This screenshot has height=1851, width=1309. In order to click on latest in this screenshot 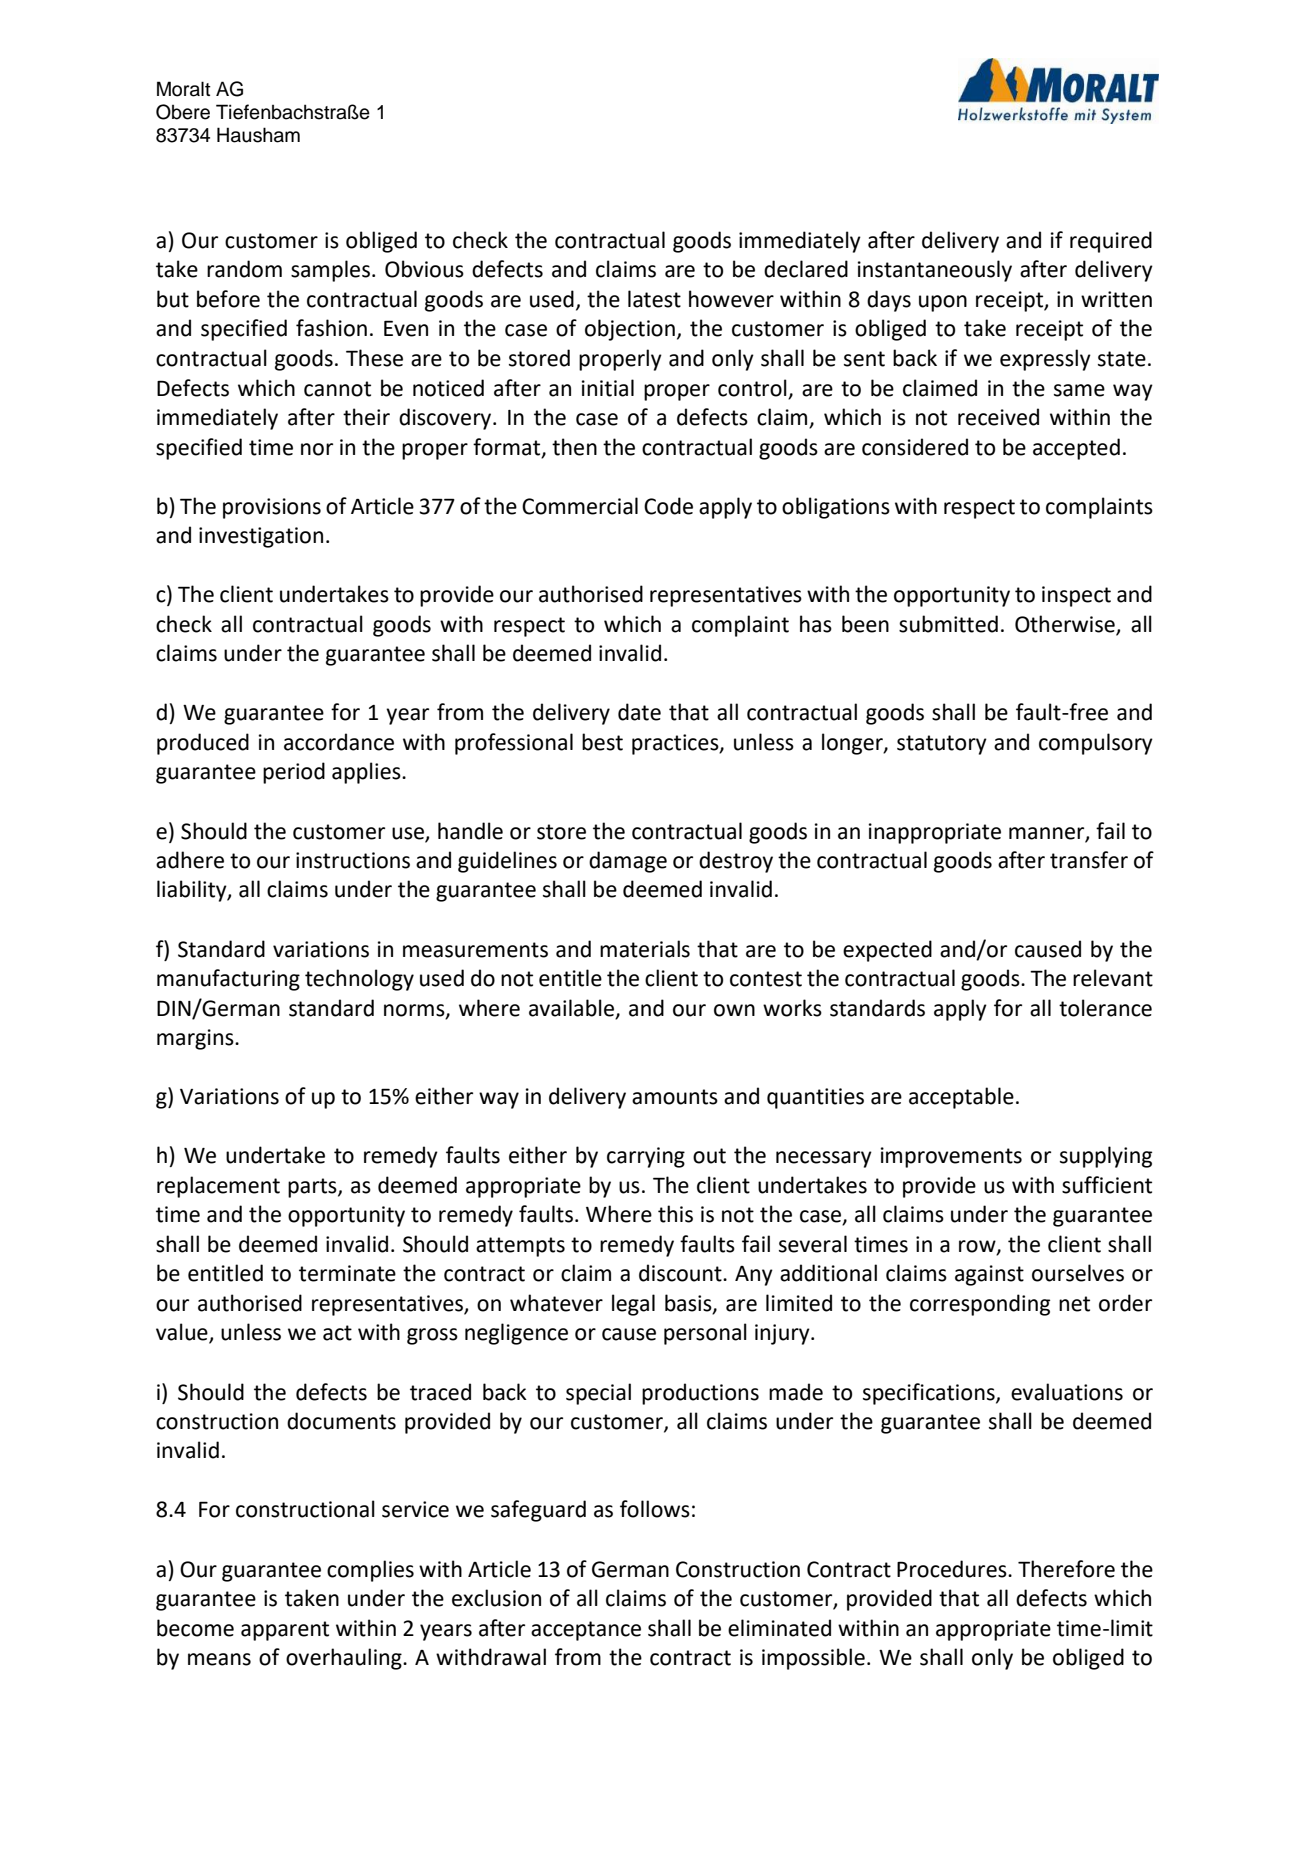, I will do `click(654, 299)`.
